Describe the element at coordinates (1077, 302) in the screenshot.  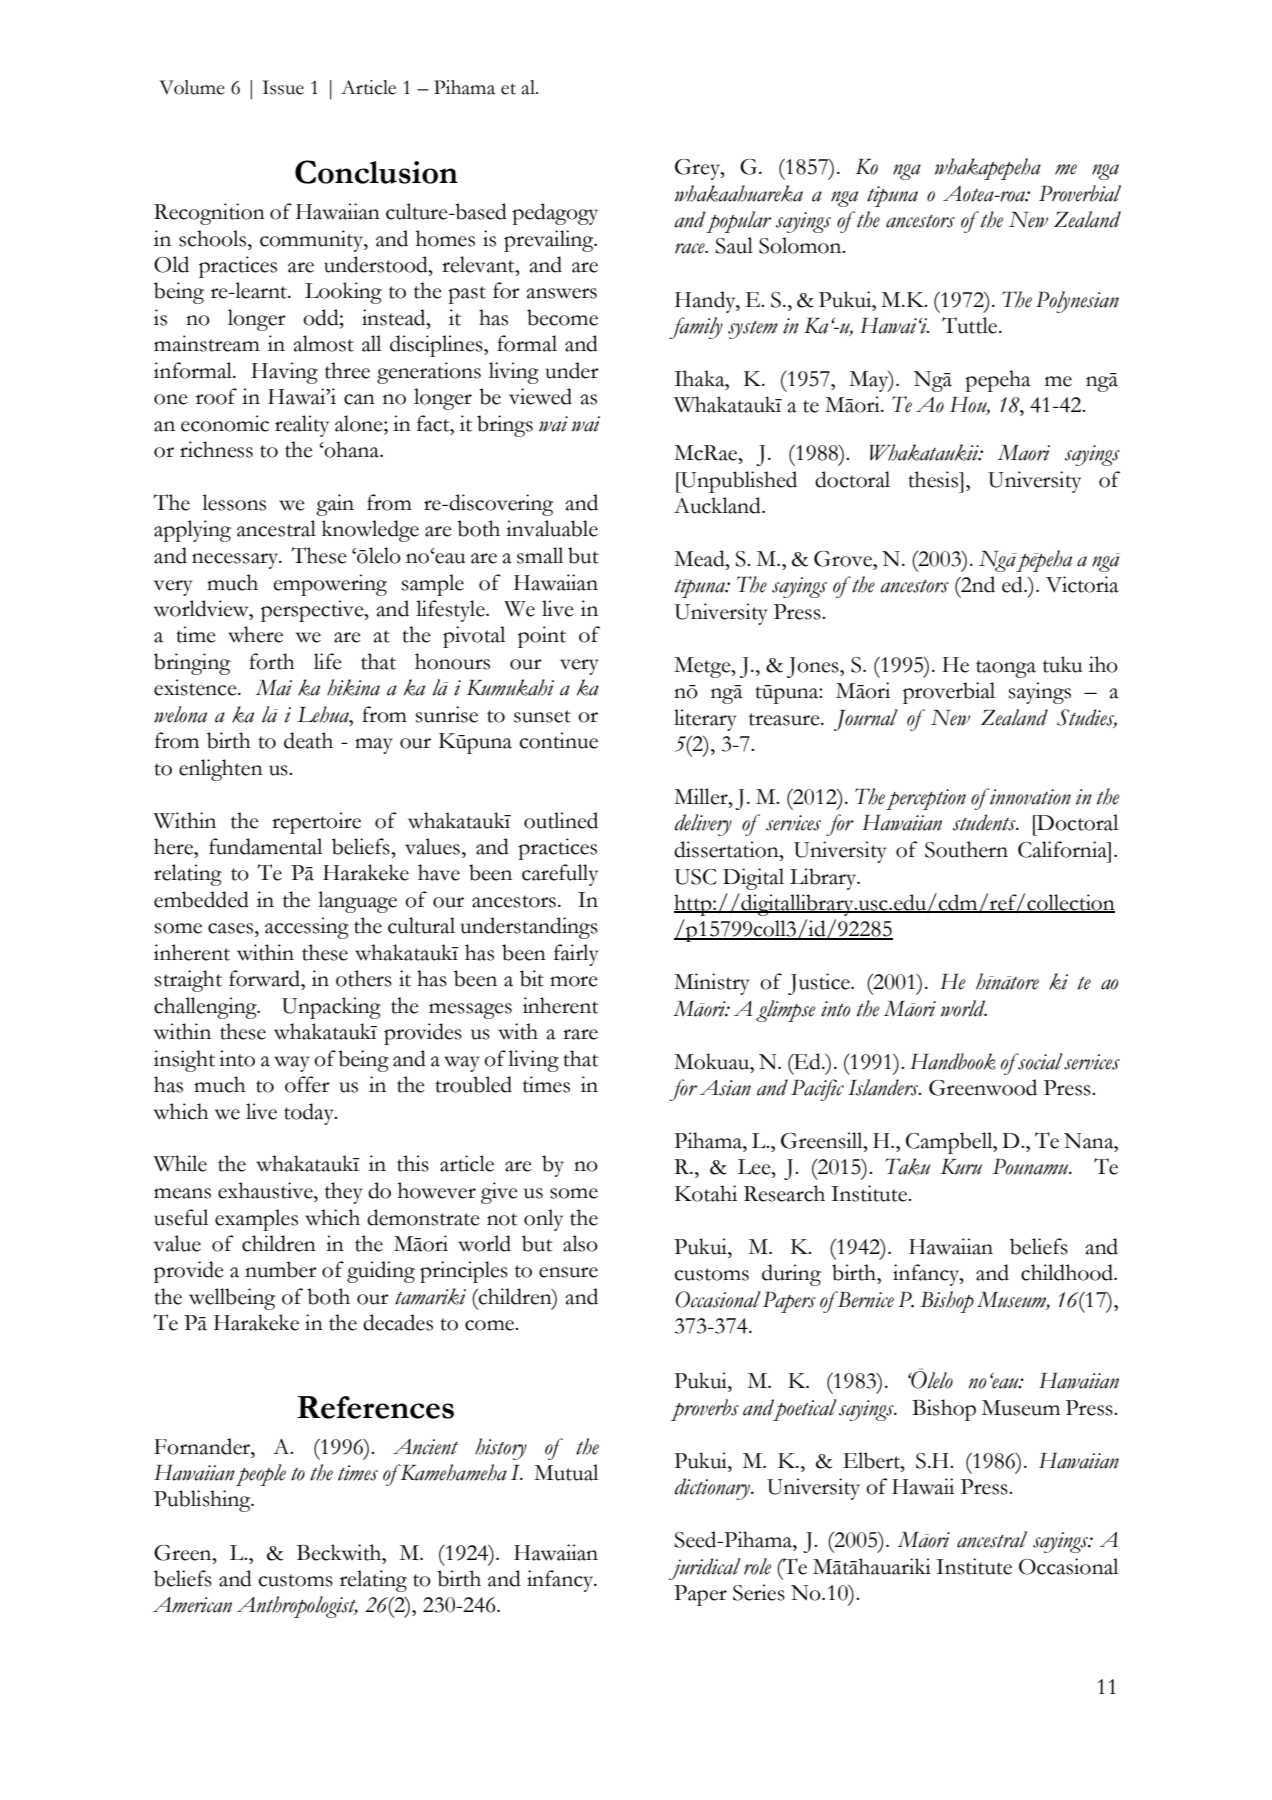
I see `Polynesian` at that location.
